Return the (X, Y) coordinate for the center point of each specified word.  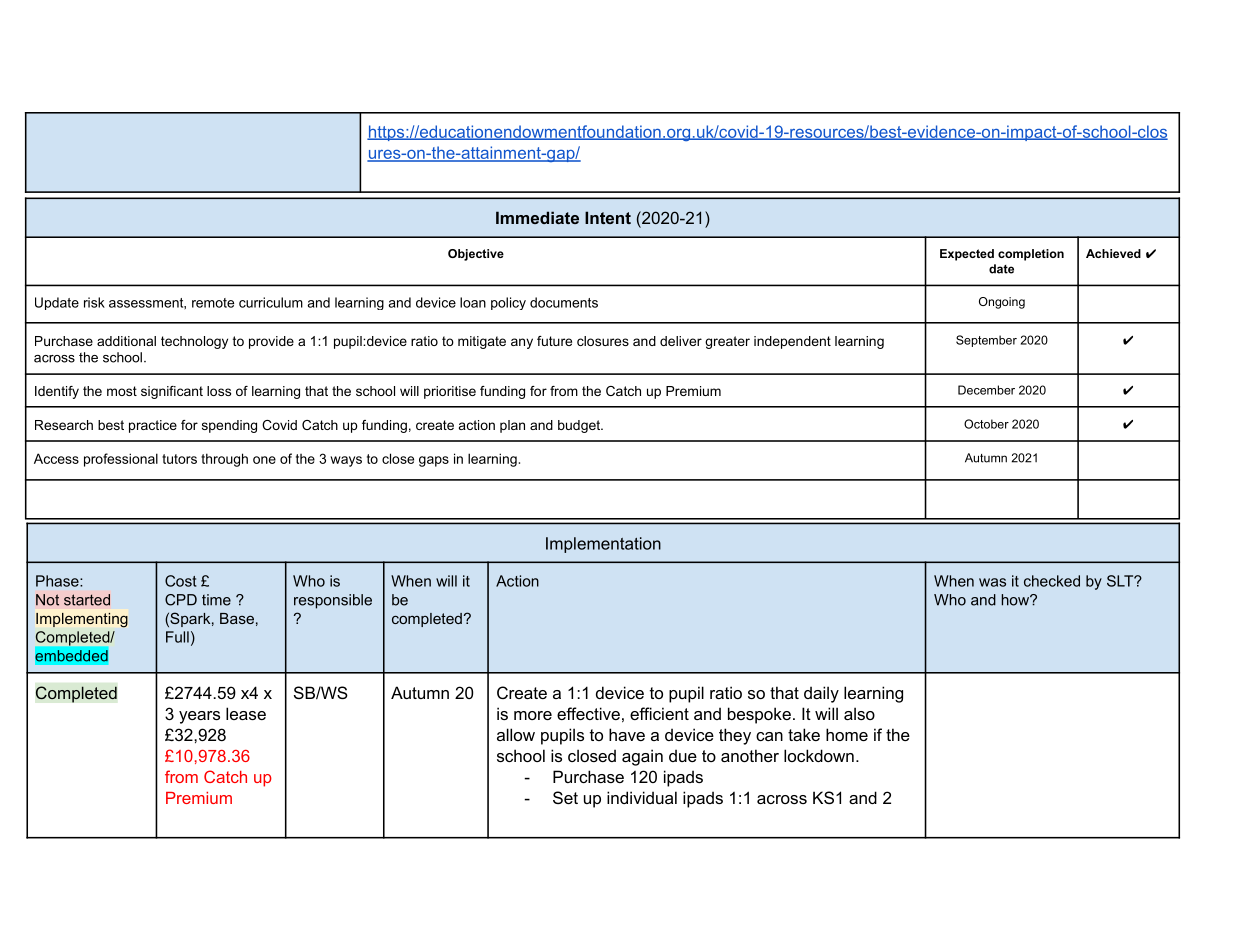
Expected (967, 255)
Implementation (603, 545)
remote (213, 303)
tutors (179, 459)
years (199, 717)
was (992, 582)
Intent (608, 217)
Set (565, 797)
